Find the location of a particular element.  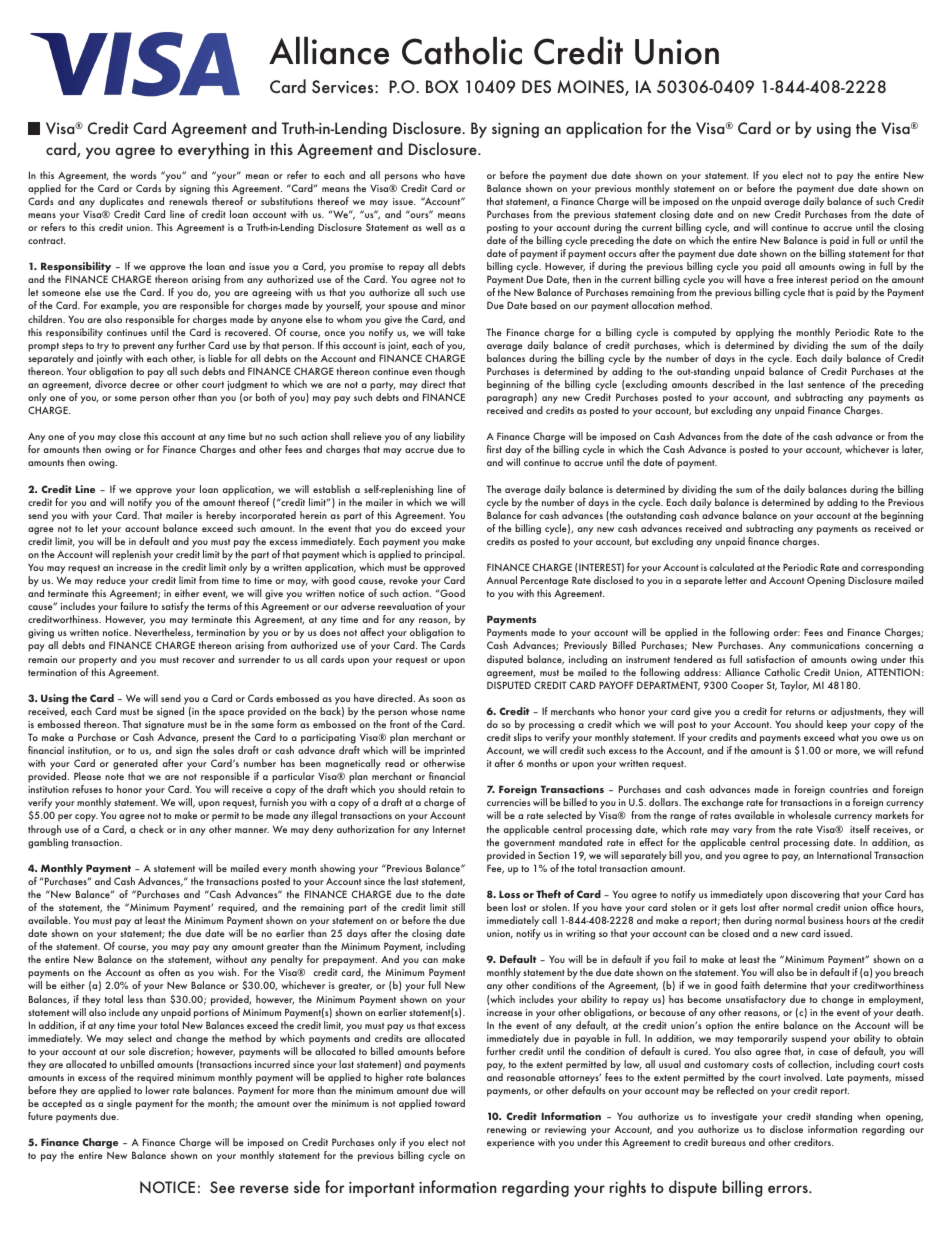

business is located at coordinates (826, 920).
